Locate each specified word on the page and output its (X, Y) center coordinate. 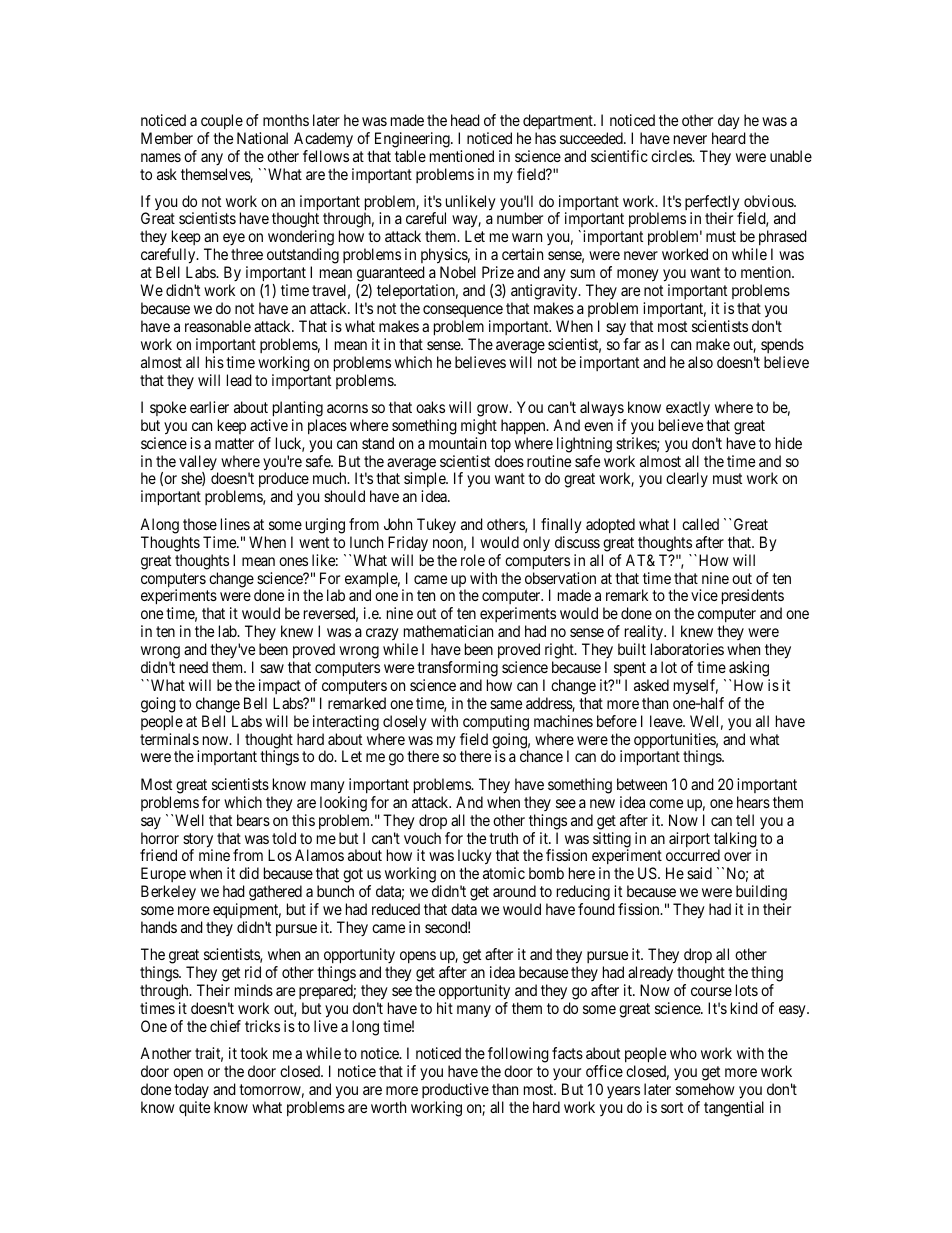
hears (753, 802)
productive (455, 1090)
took (254, 1053)
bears (253, 820)
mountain (457, 443)
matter (234, 443)
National (262, 138)
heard (729, 138)
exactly (688, 408)
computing (496, 723)
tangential (734, 1109)
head (465, 120)
